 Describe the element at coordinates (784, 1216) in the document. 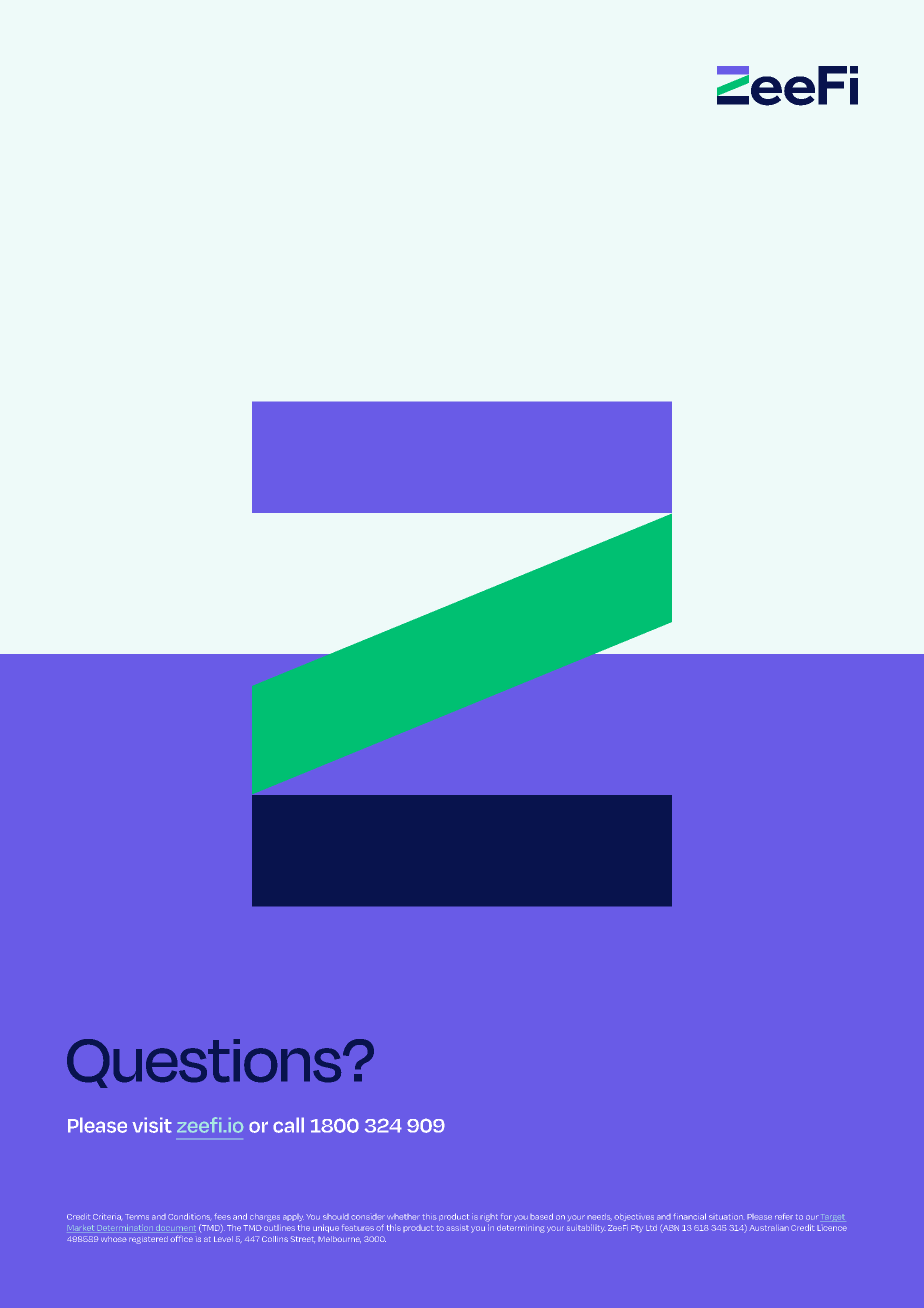

I see `refer` at that location.
